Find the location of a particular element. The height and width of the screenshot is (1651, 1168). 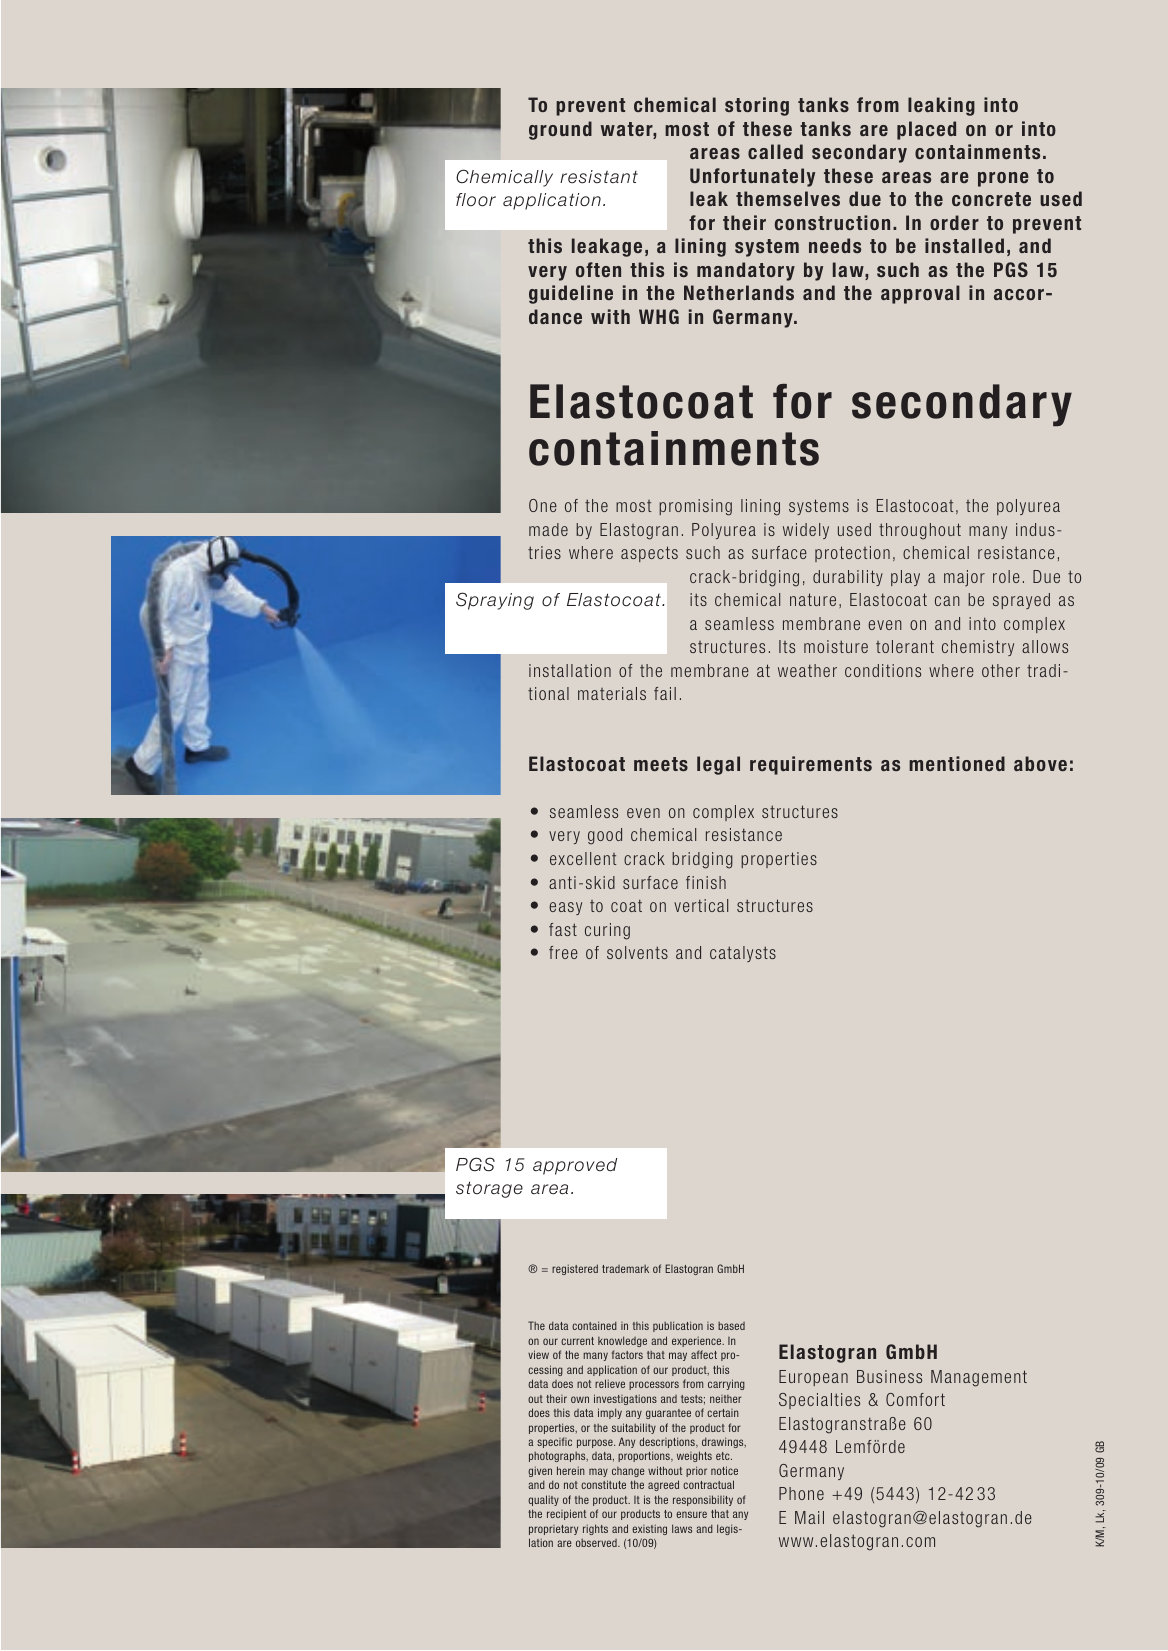

called is located at coordinates (775, 151).
